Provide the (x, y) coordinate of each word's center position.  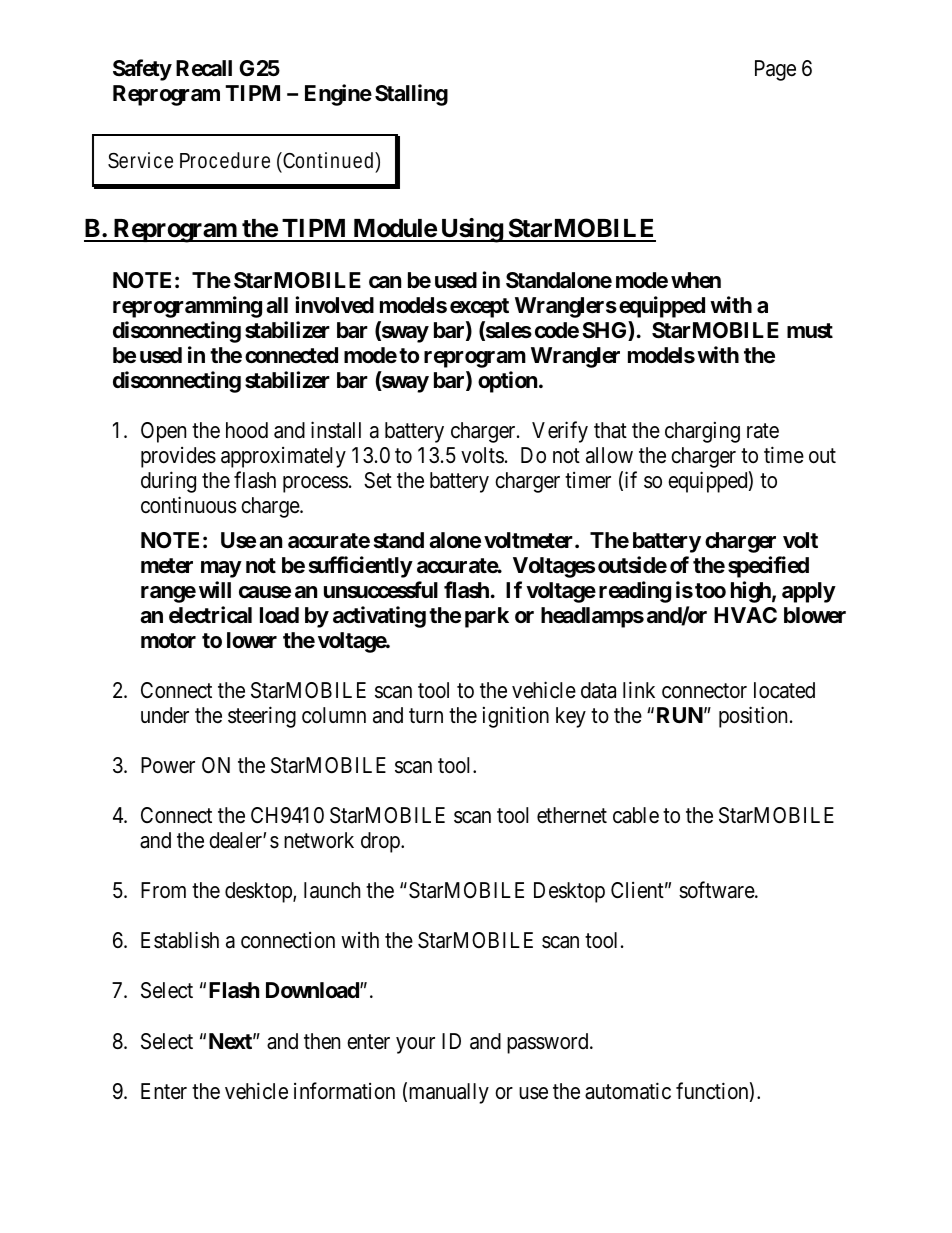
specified (768, 567)
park (487, 617)
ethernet (572, 815)
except (479, 308)
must (810, 331)
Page (775, 70)
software (717, 890)
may (221, 569)
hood (247, 430)
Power (168, 765)
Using (471, 230)
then (322, 1041)
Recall (204, 68)
